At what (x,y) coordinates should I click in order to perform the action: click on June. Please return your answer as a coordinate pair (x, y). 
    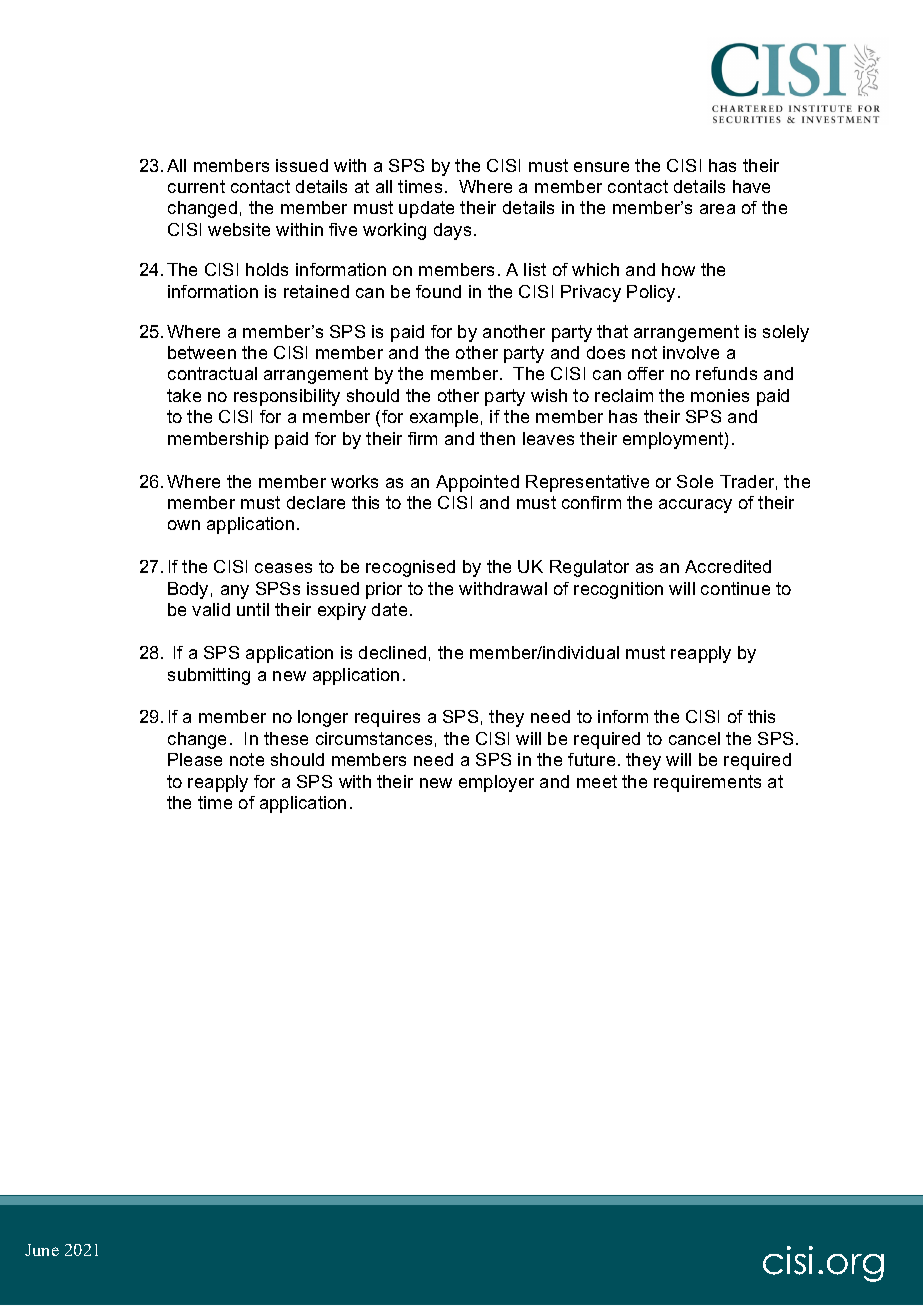
    Looking at the image, I should click on (42, 1250).
